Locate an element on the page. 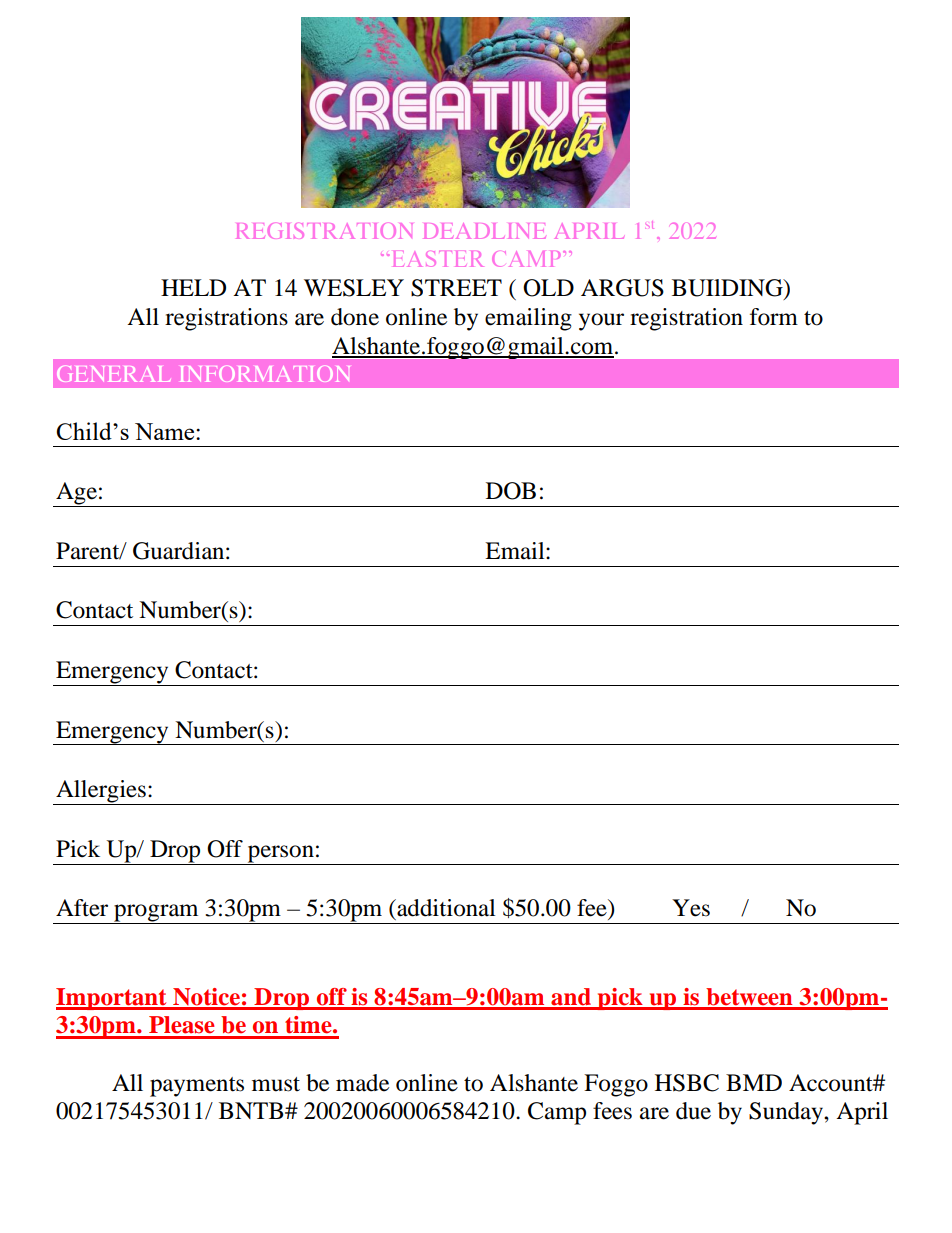 The width and height of the document is (952, 1233). Yes is located at coordinates (691, 908).
